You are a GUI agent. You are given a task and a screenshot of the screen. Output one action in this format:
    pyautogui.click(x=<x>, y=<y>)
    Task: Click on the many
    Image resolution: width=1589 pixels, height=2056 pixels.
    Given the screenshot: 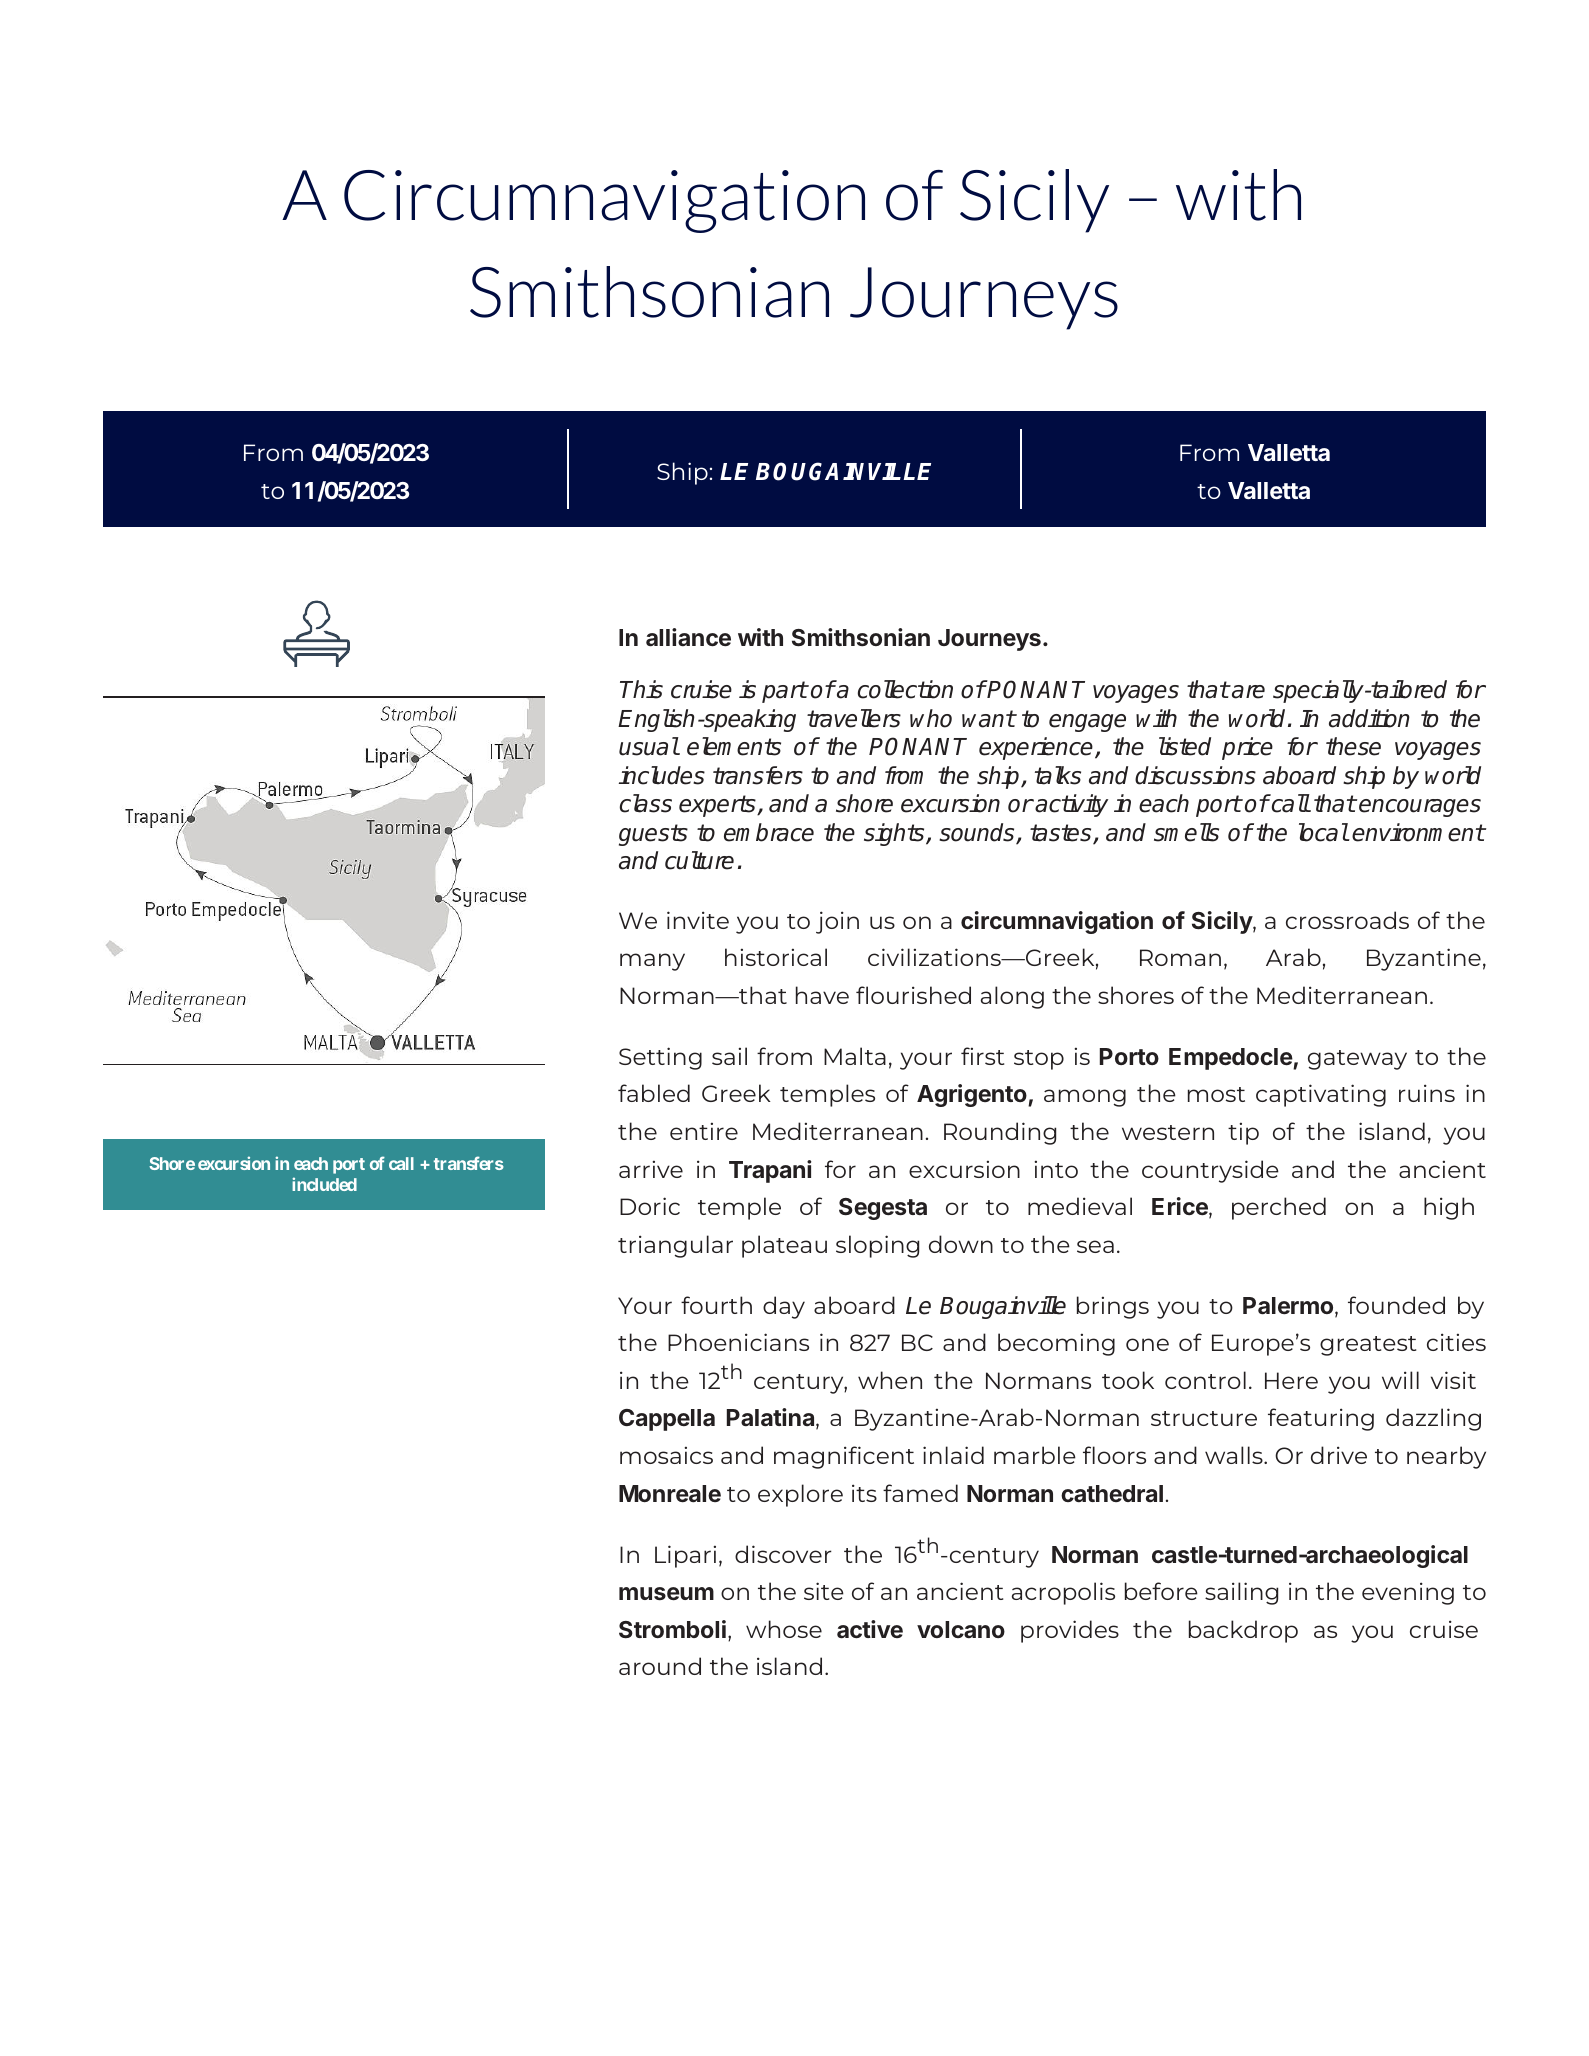 What is the action you would take?
    pyautogui.click(x=652, y=962)
